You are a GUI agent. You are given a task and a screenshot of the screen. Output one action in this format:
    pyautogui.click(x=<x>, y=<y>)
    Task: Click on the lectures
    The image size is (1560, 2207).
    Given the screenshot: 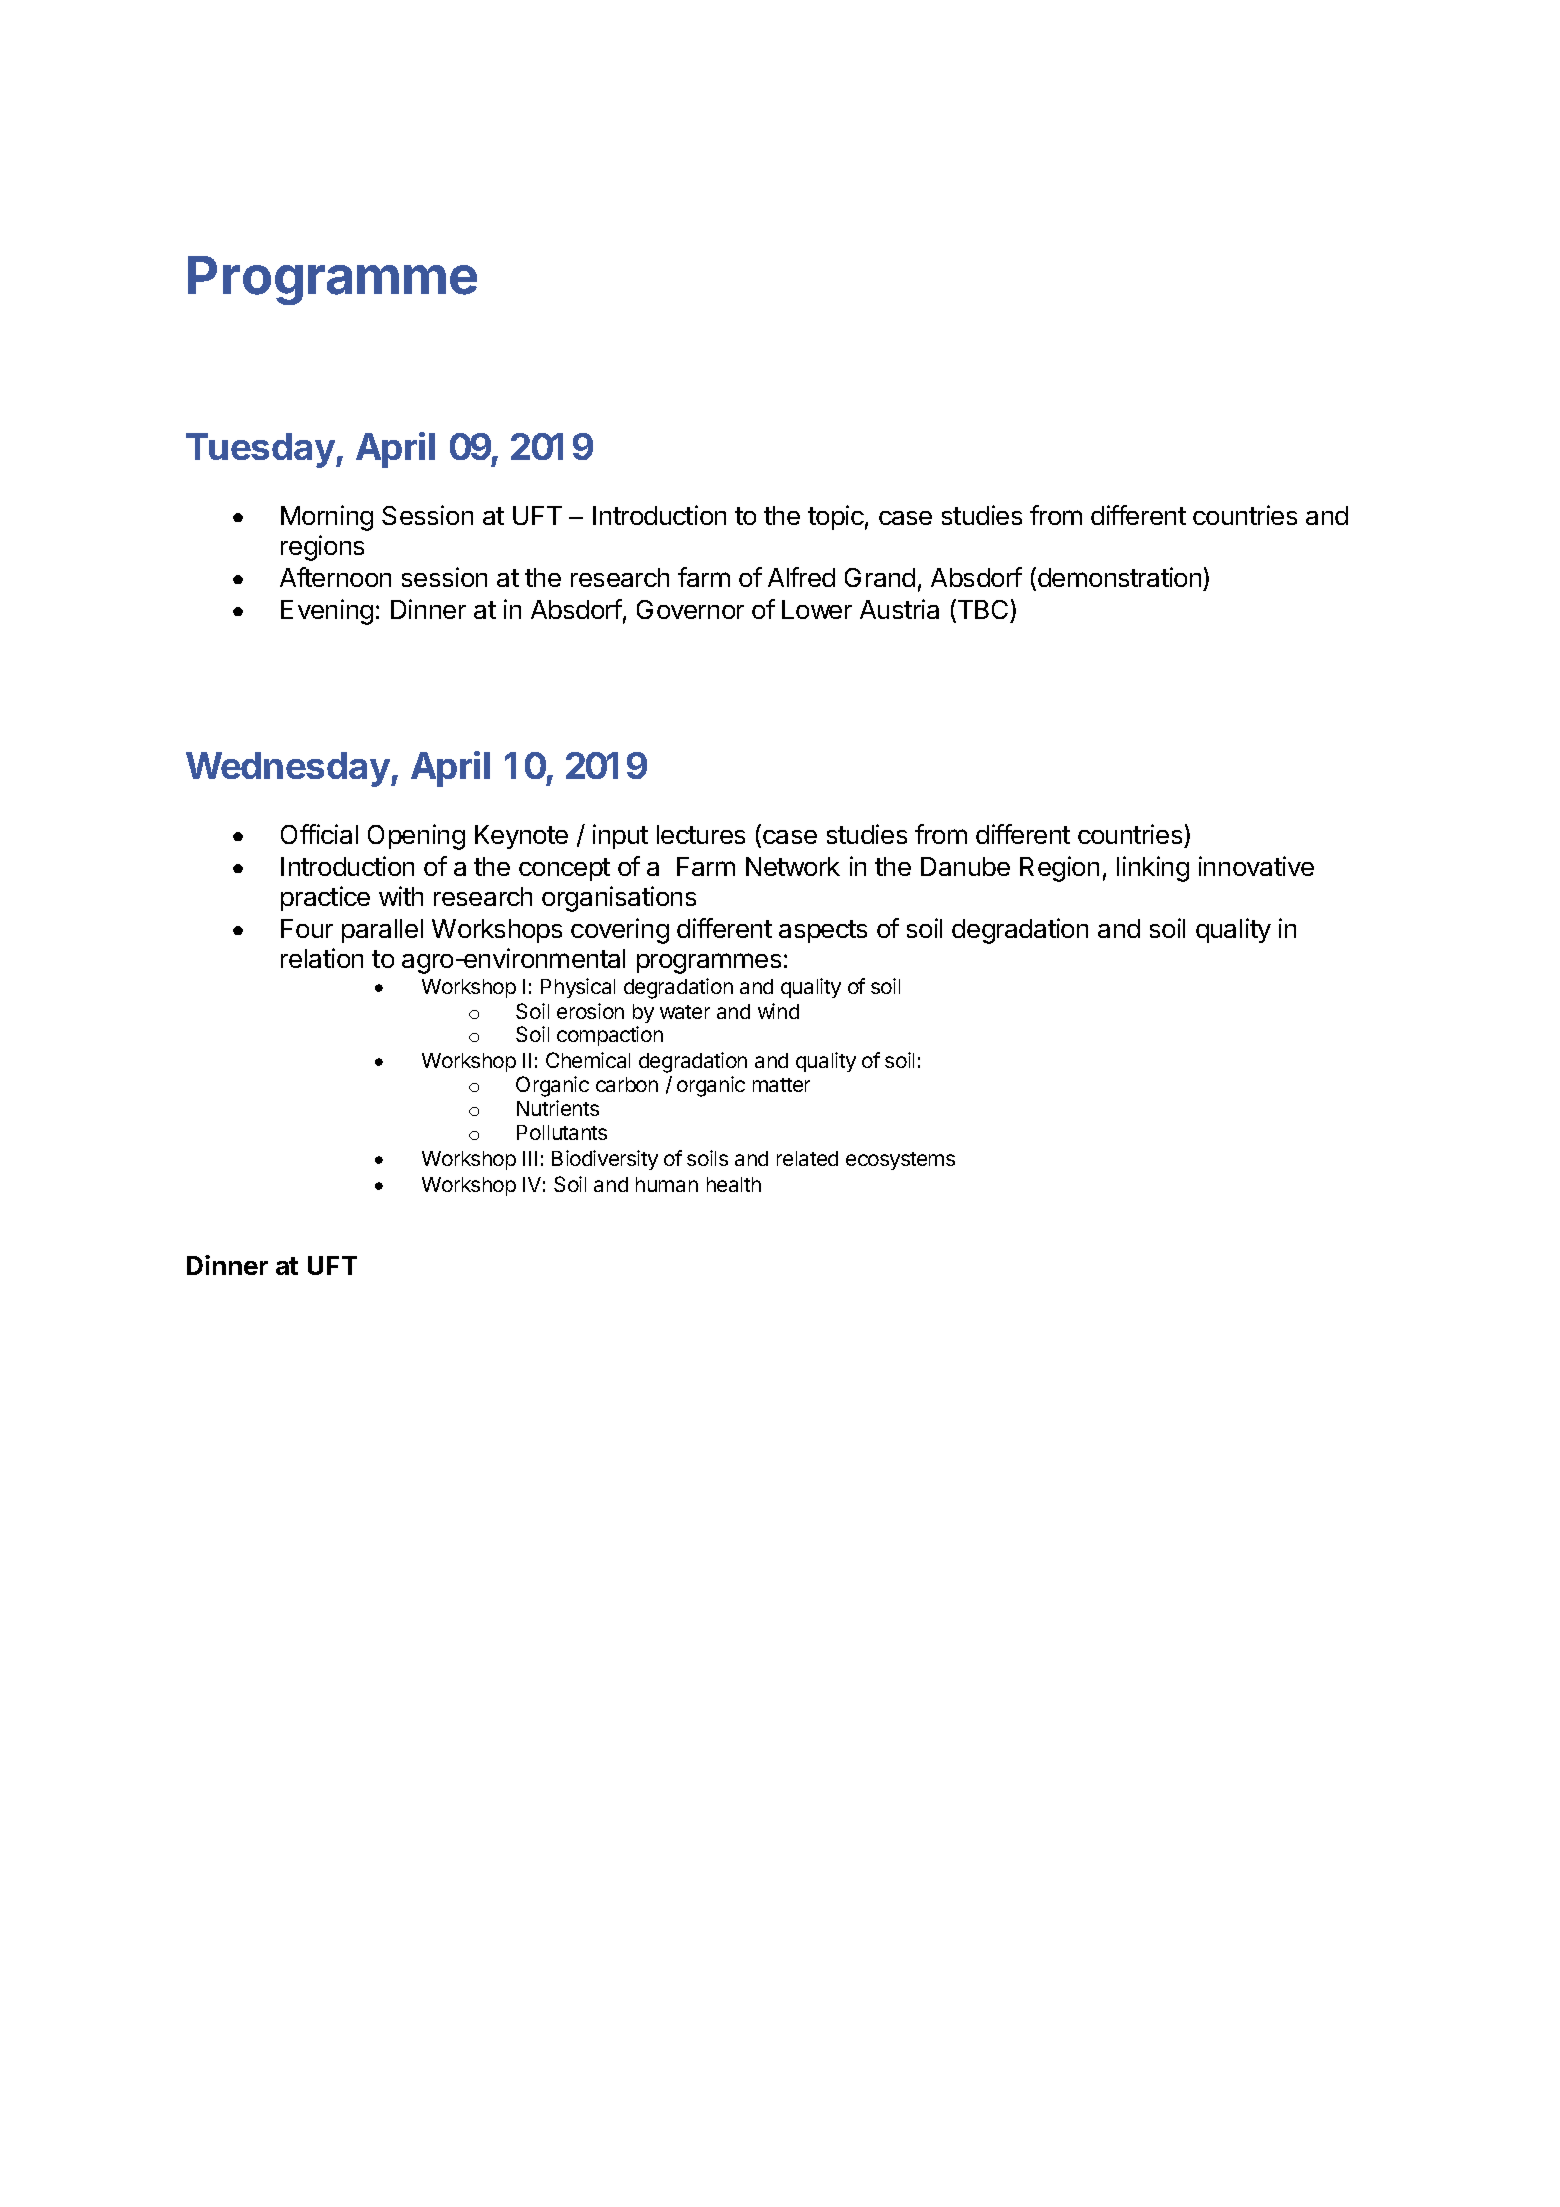 What is the action you would take?
    pyautogui.click(x=701, y=834)
